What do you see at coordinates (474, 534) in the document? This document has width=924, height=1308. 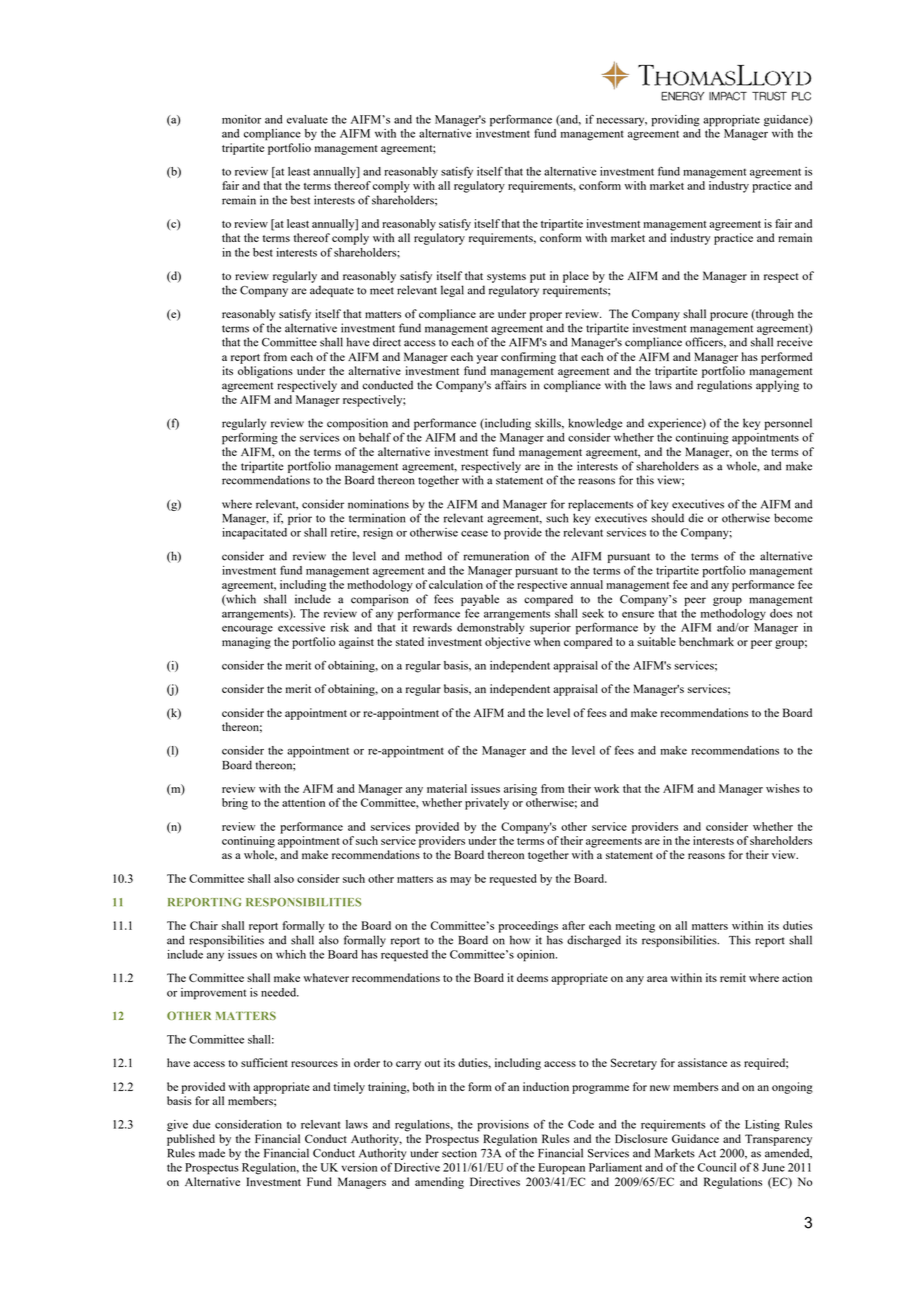 I see `cease` at bounding box center [474, 534].
